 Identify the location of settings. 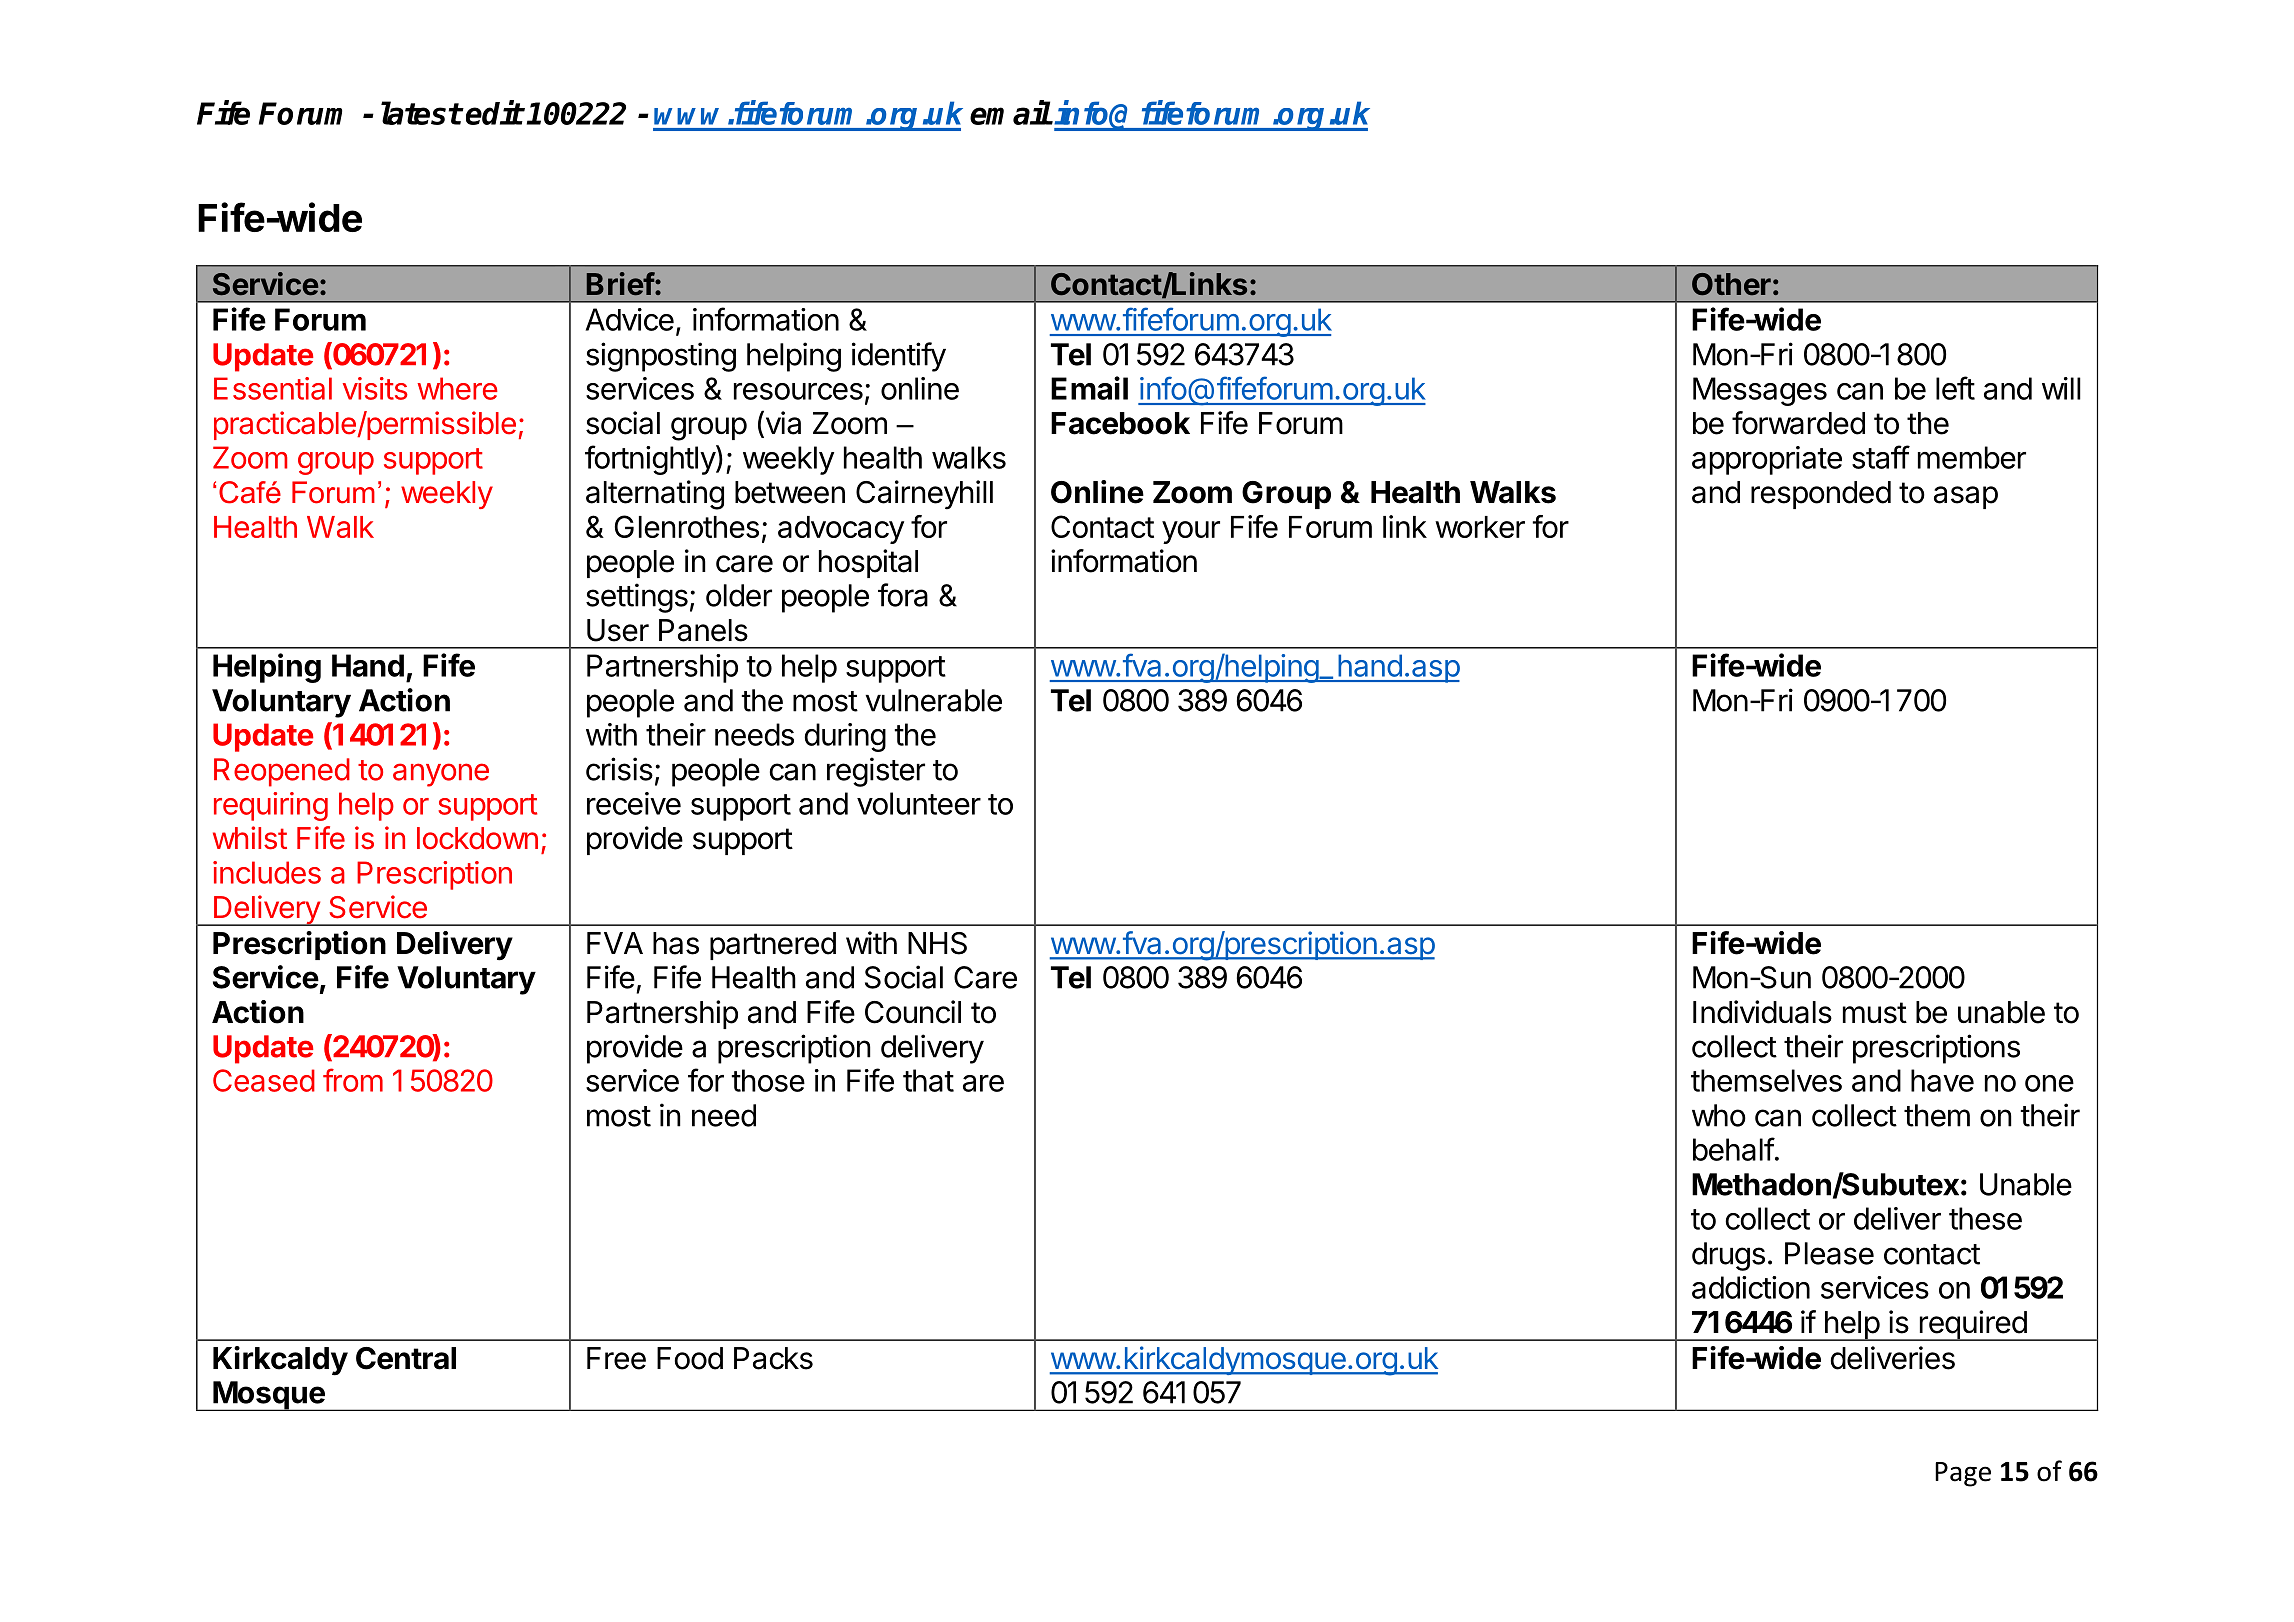
(637, 598).
